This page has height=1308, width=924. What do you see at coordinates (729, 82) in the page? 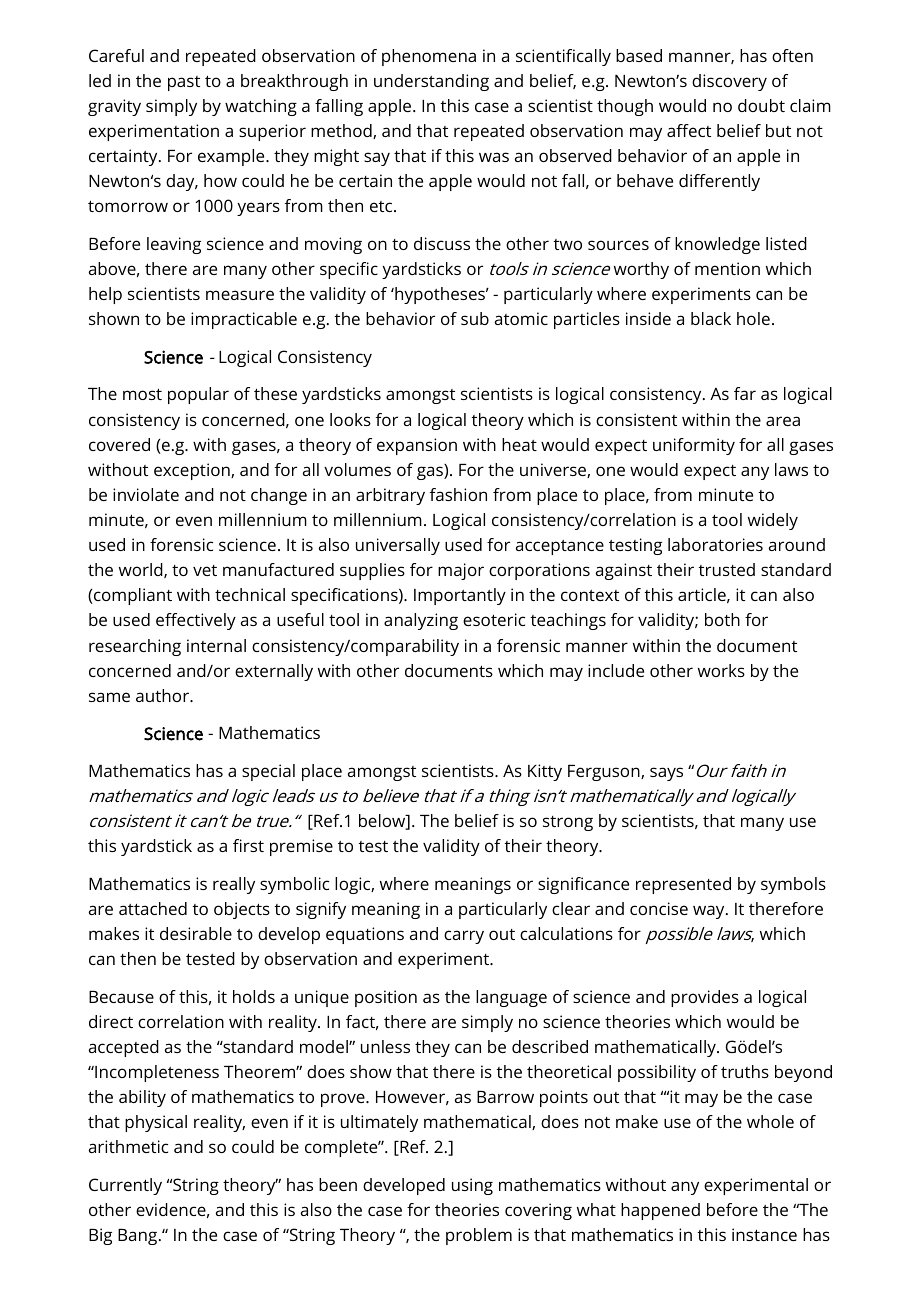
I see `discovery` at bounding box center [729, 82].
